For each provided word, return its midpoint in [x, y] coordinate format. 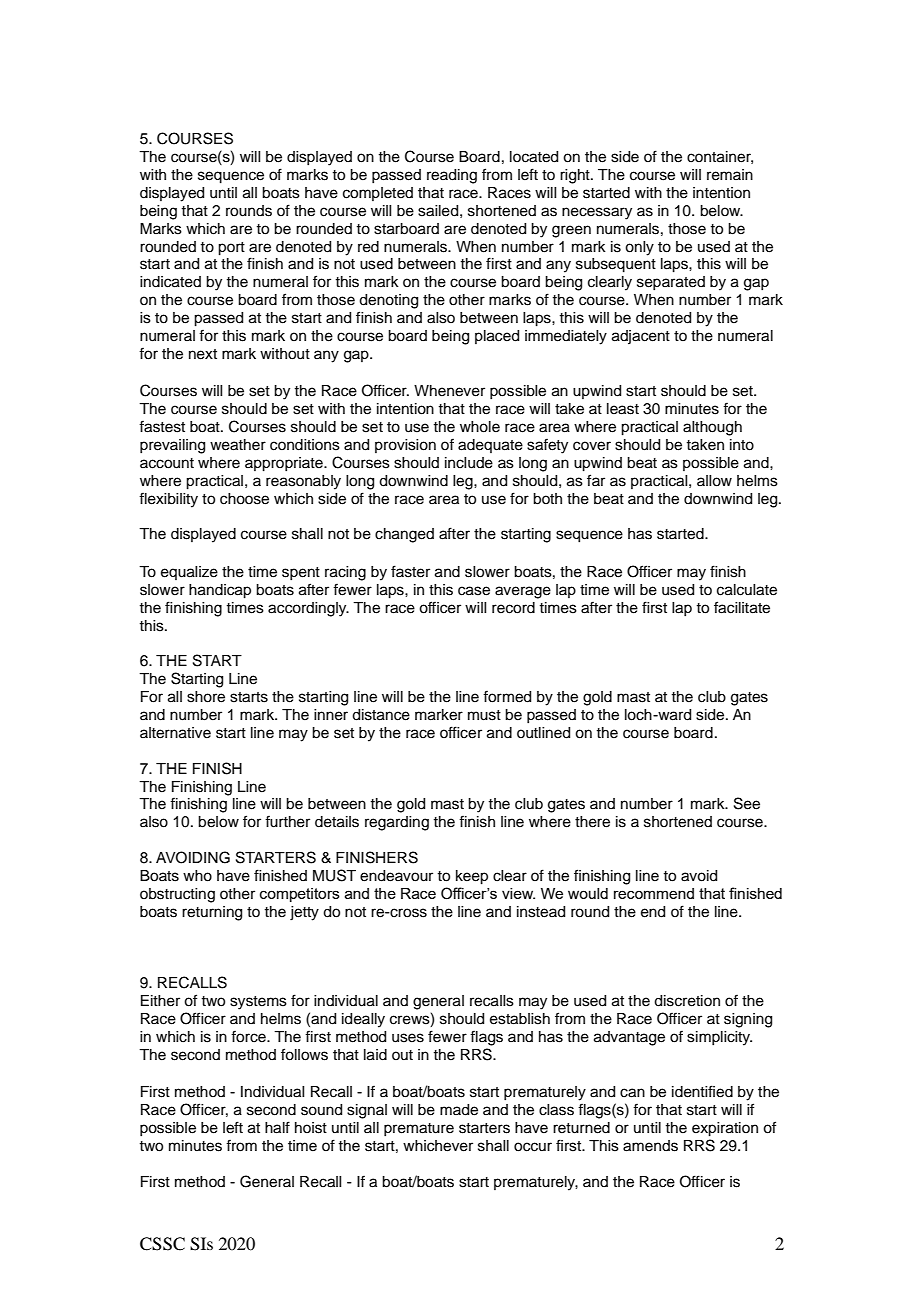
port [231, 249]
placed [497, 337]
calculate [747, 590]
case [474, 591]
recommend [654, 893]
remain [730, 175]
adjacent [641, 337]
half [277, 1127]
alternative [175, 733]
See [747, 803]
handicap [220, 591]
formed [507, 696]
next [203, 354]
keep [472, 877]
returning [212, 913]
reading [452, 176]
